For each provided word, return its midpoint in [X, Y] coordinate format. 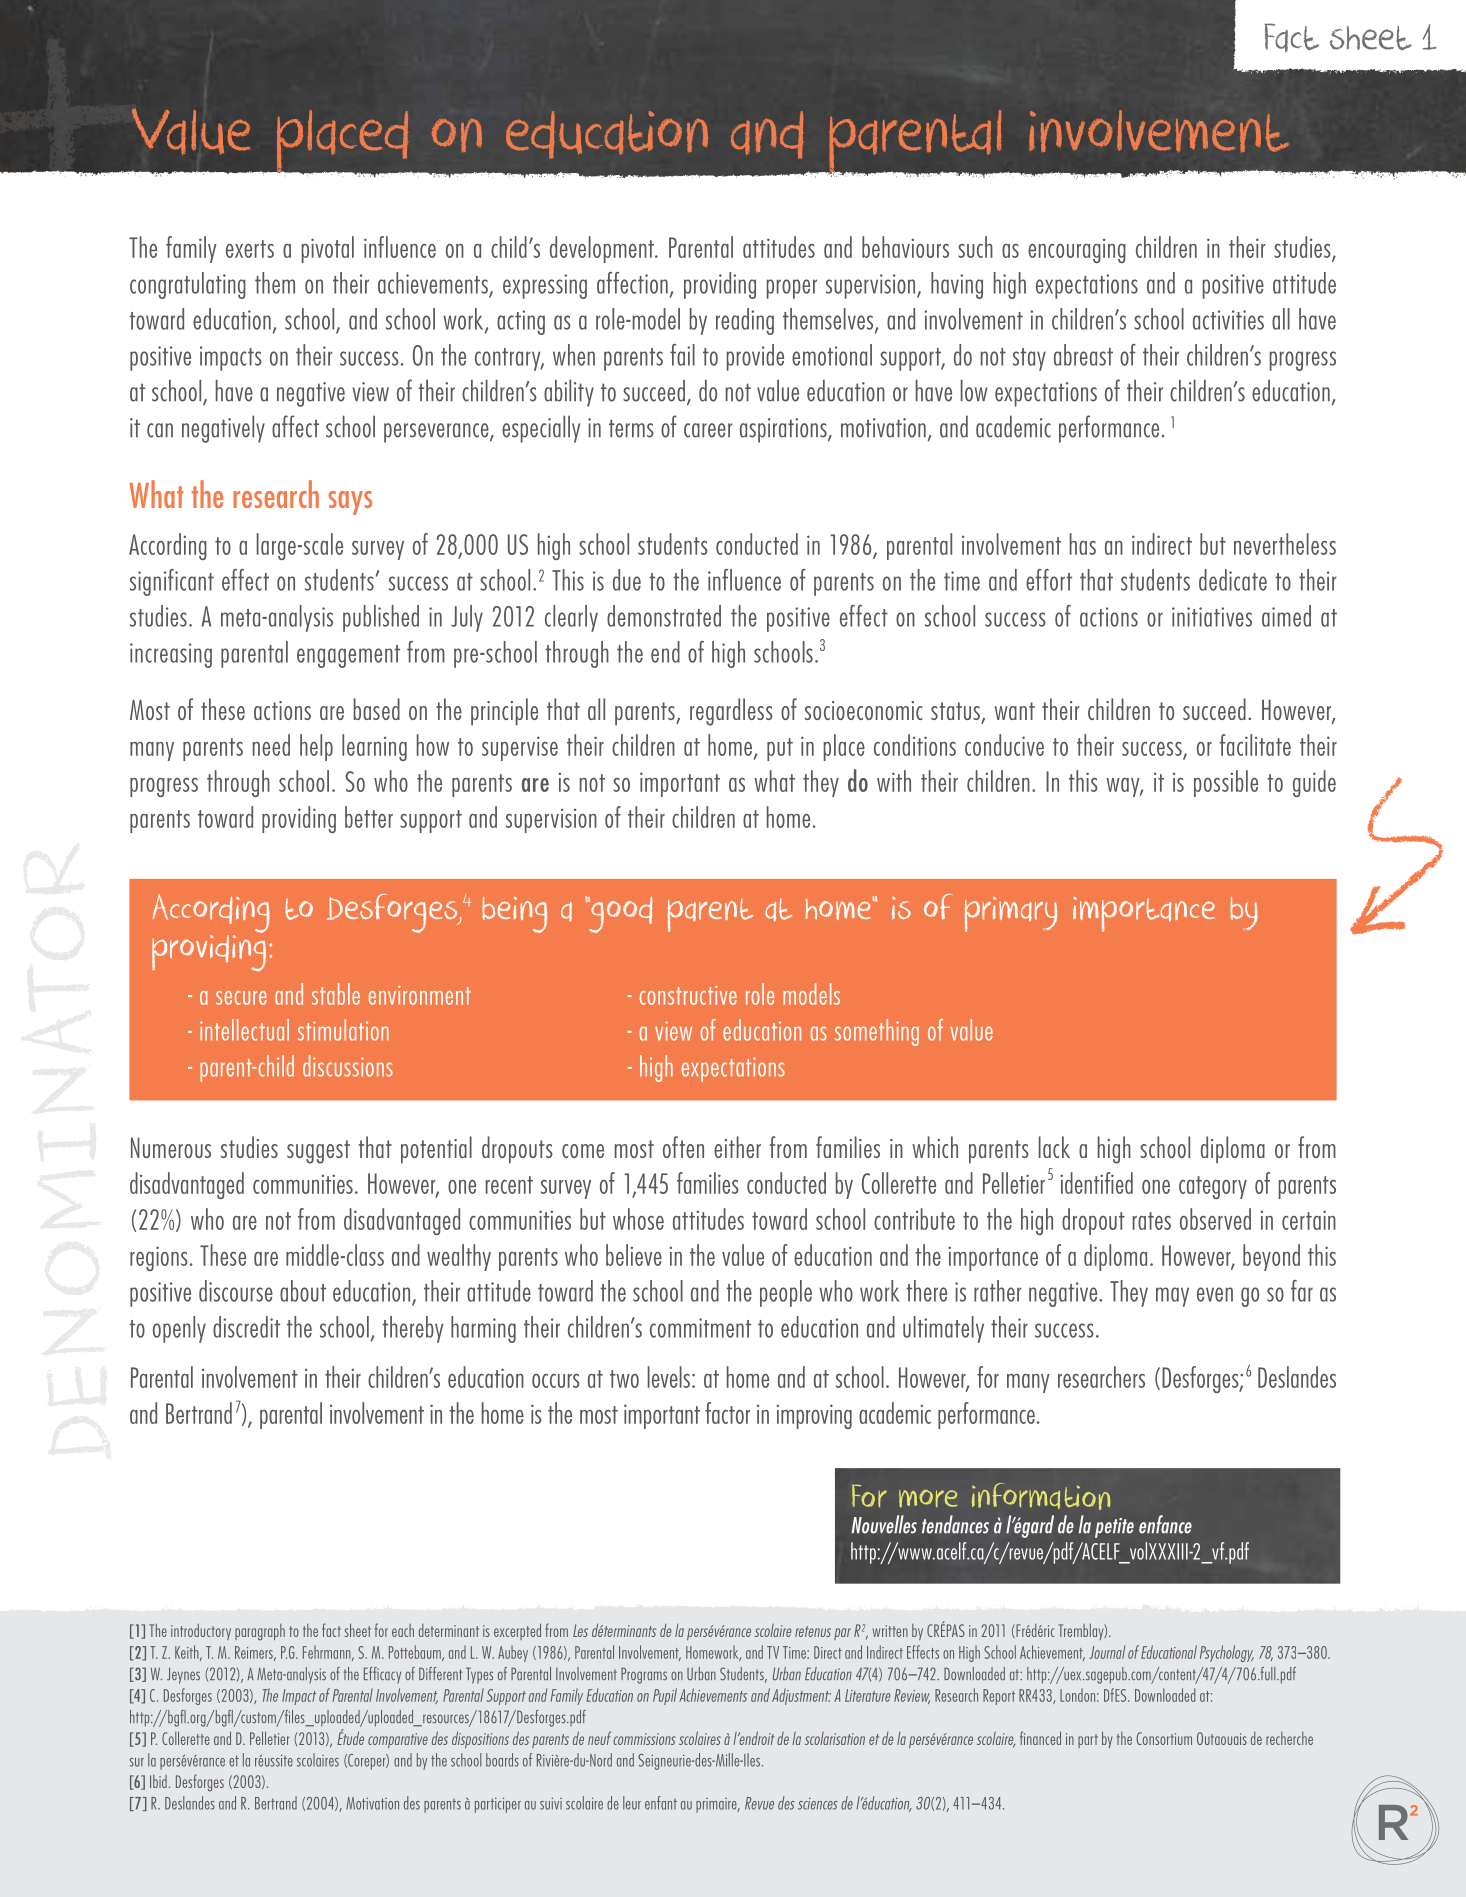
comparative [398, 1740]
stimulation [343, 1030]
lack [1054, 1147]
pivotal [328, 249]
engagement [348, 656]
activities [1228, 320]
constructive [688, 995]
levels [669, 1377]
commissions [644, 1739]
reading [745, 321]
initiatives [1212, 617]
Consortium [1164, 1738]
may [1172, 1297]
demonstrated [664, 616]
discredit [246, 1327]
